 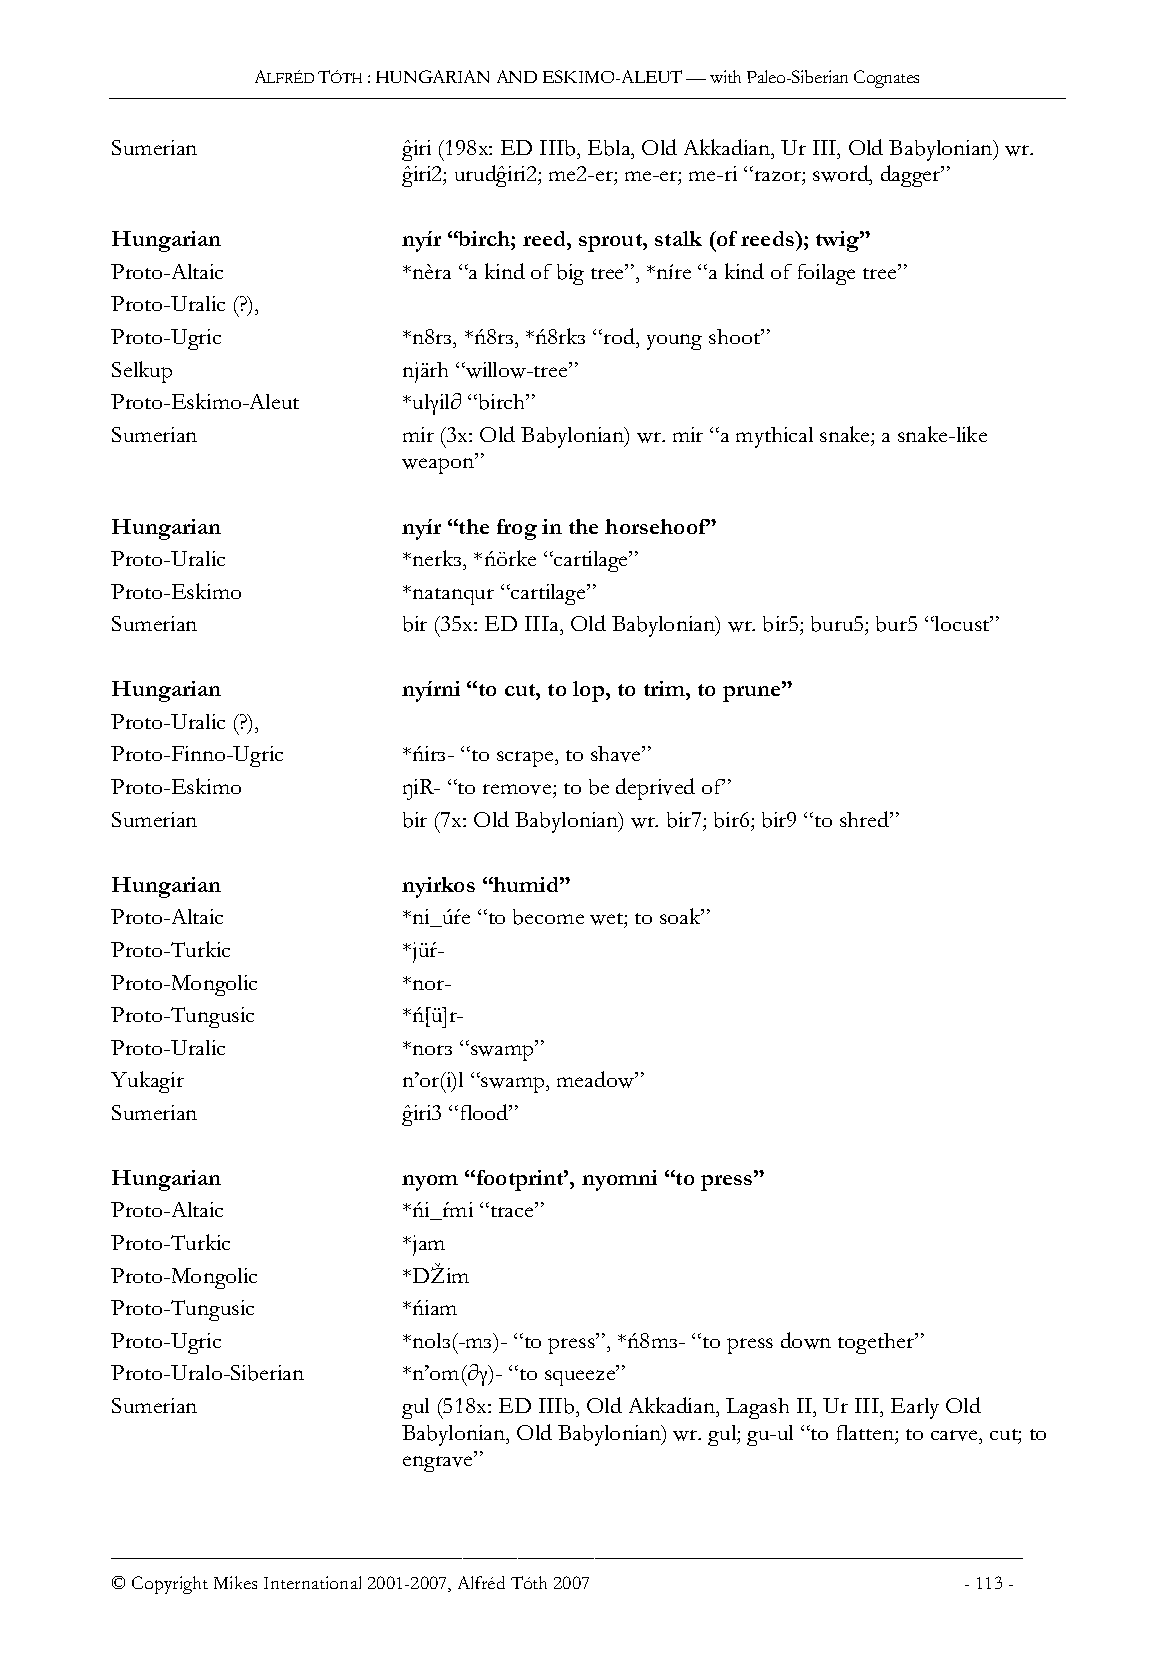 What do you see at coordinates (235, 1582) in the document?
I see `Mikes` at bounding box center [235, 1582].
